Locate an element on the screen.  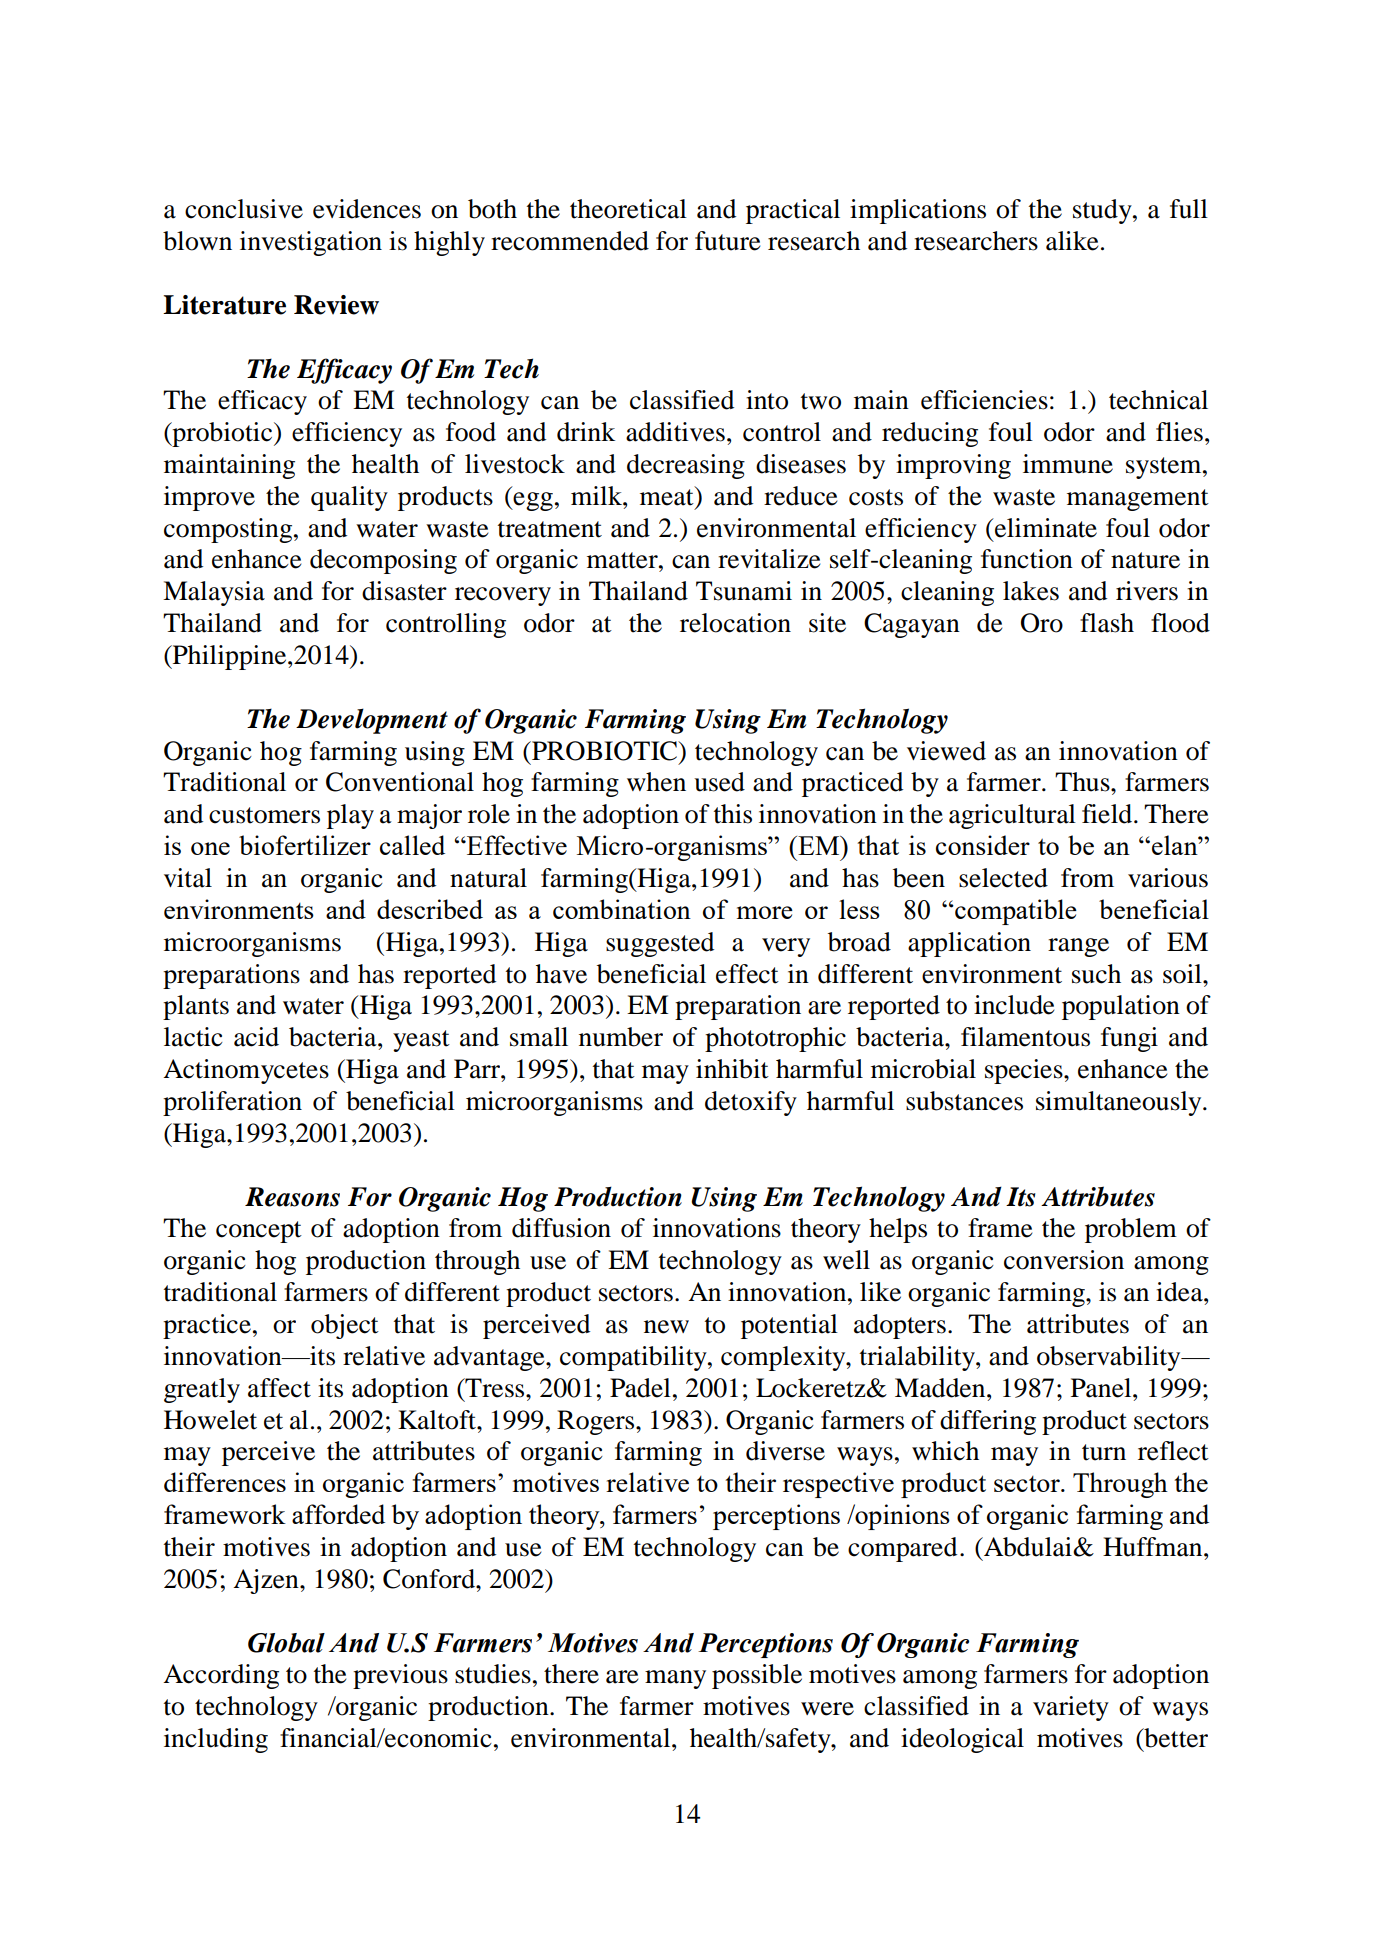
Development is located at coordinates (372, 721).
